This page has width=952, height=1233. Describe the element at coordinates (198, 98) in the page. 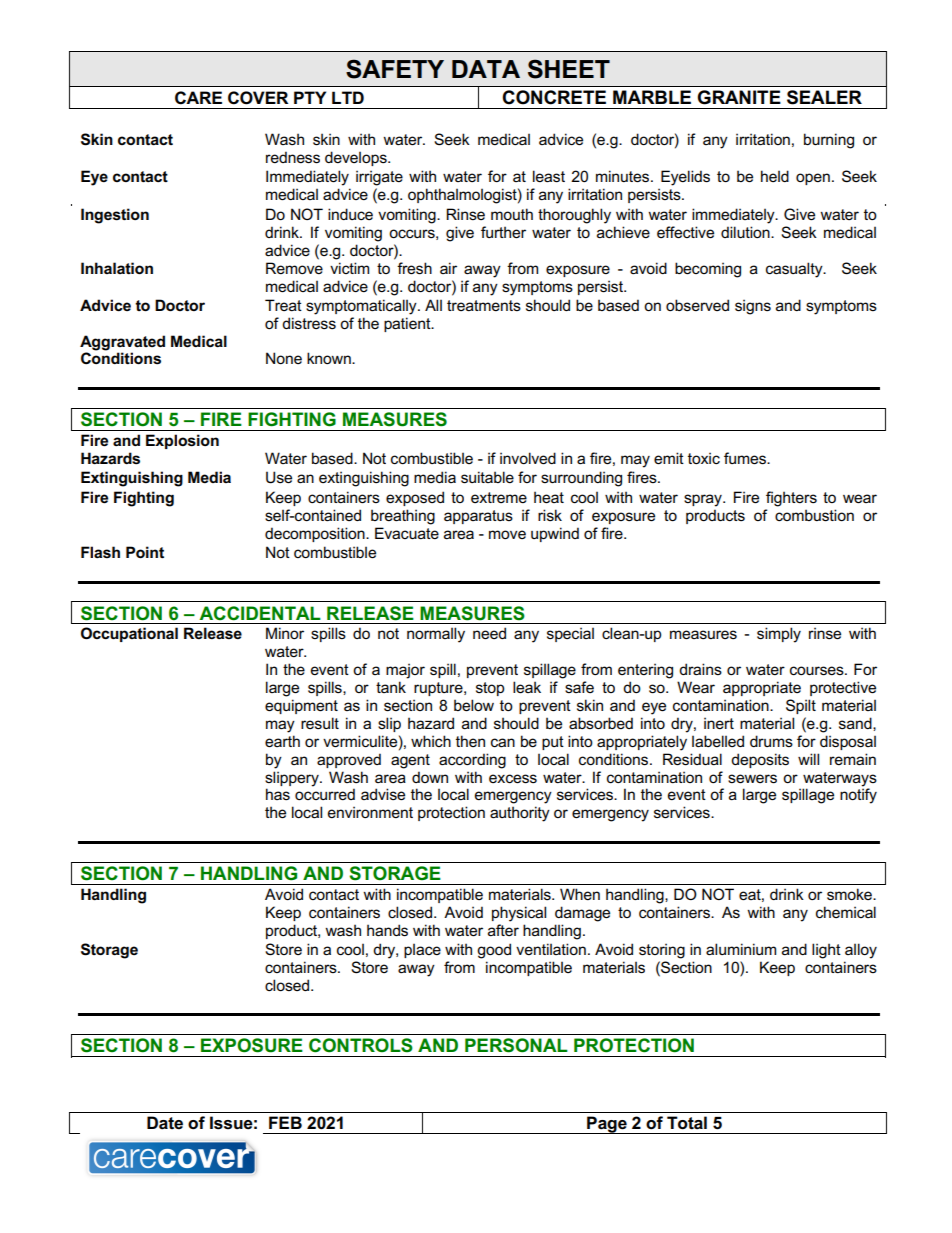

I see `CARE` at that location.
